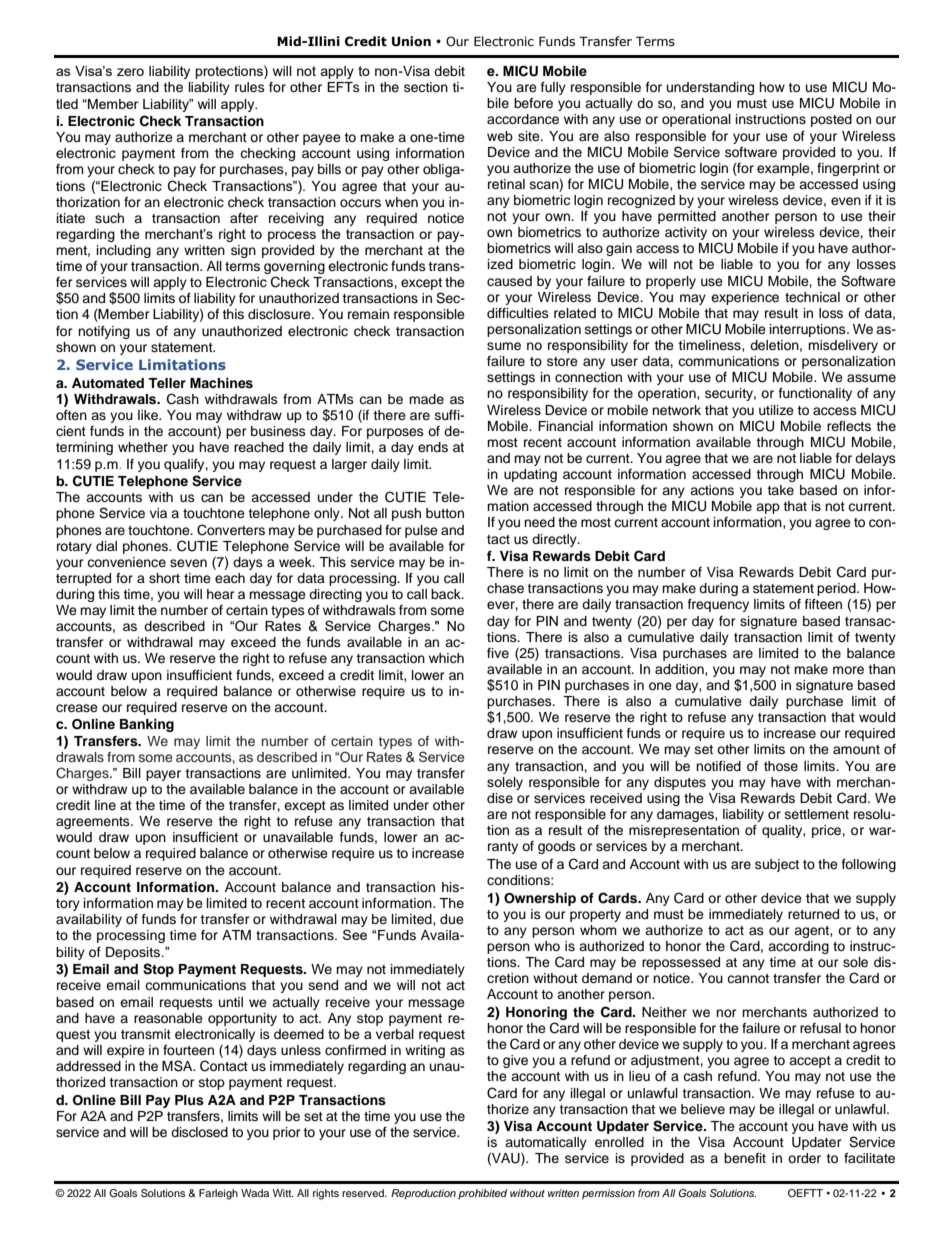  What do you see at coordinates (167, 383) in the image?
I see `Teller` at bounding box center [167, 383].
